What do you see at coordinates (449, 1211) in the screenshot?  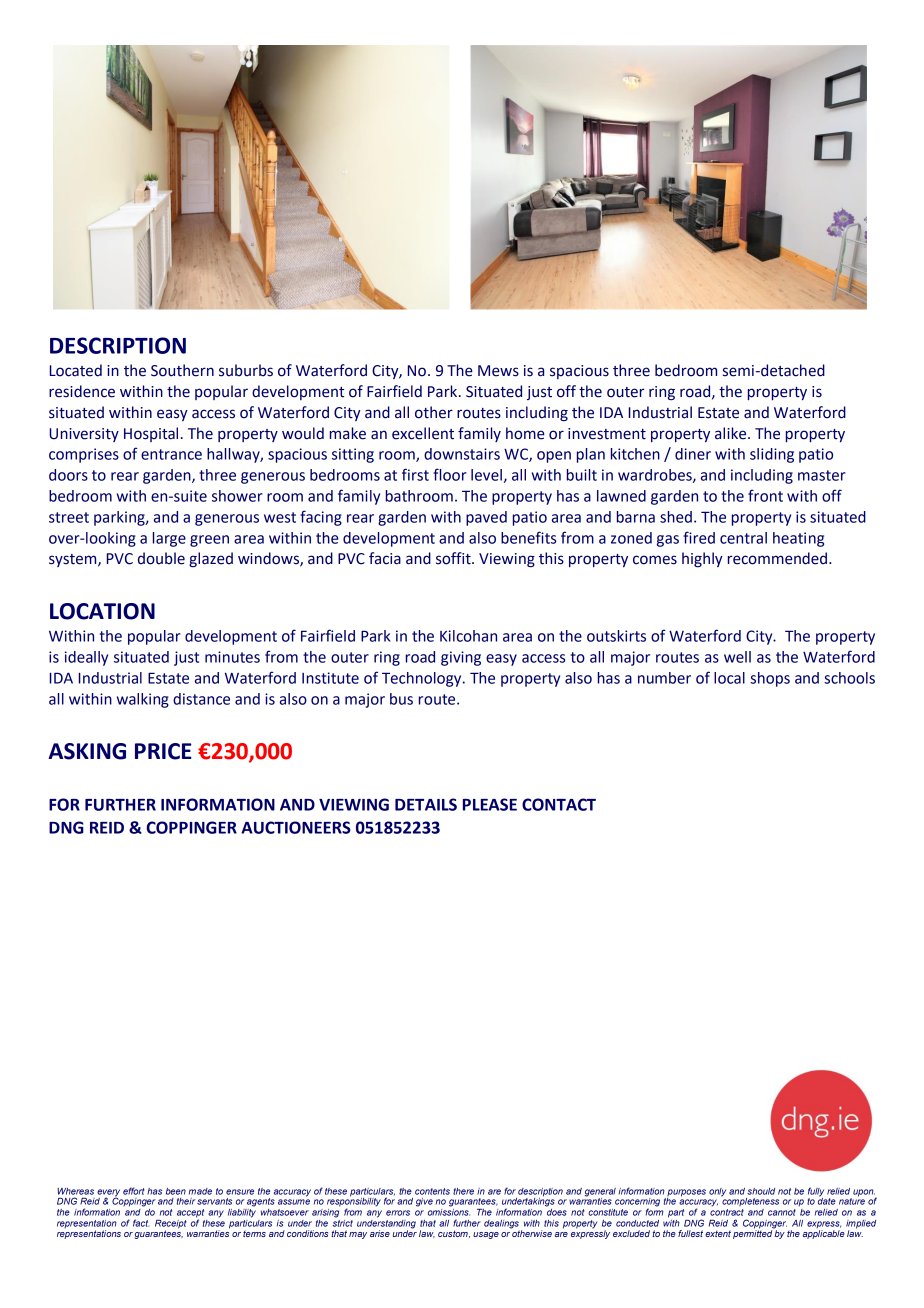 I see `omissions` at bounding box center [449, 1211].
